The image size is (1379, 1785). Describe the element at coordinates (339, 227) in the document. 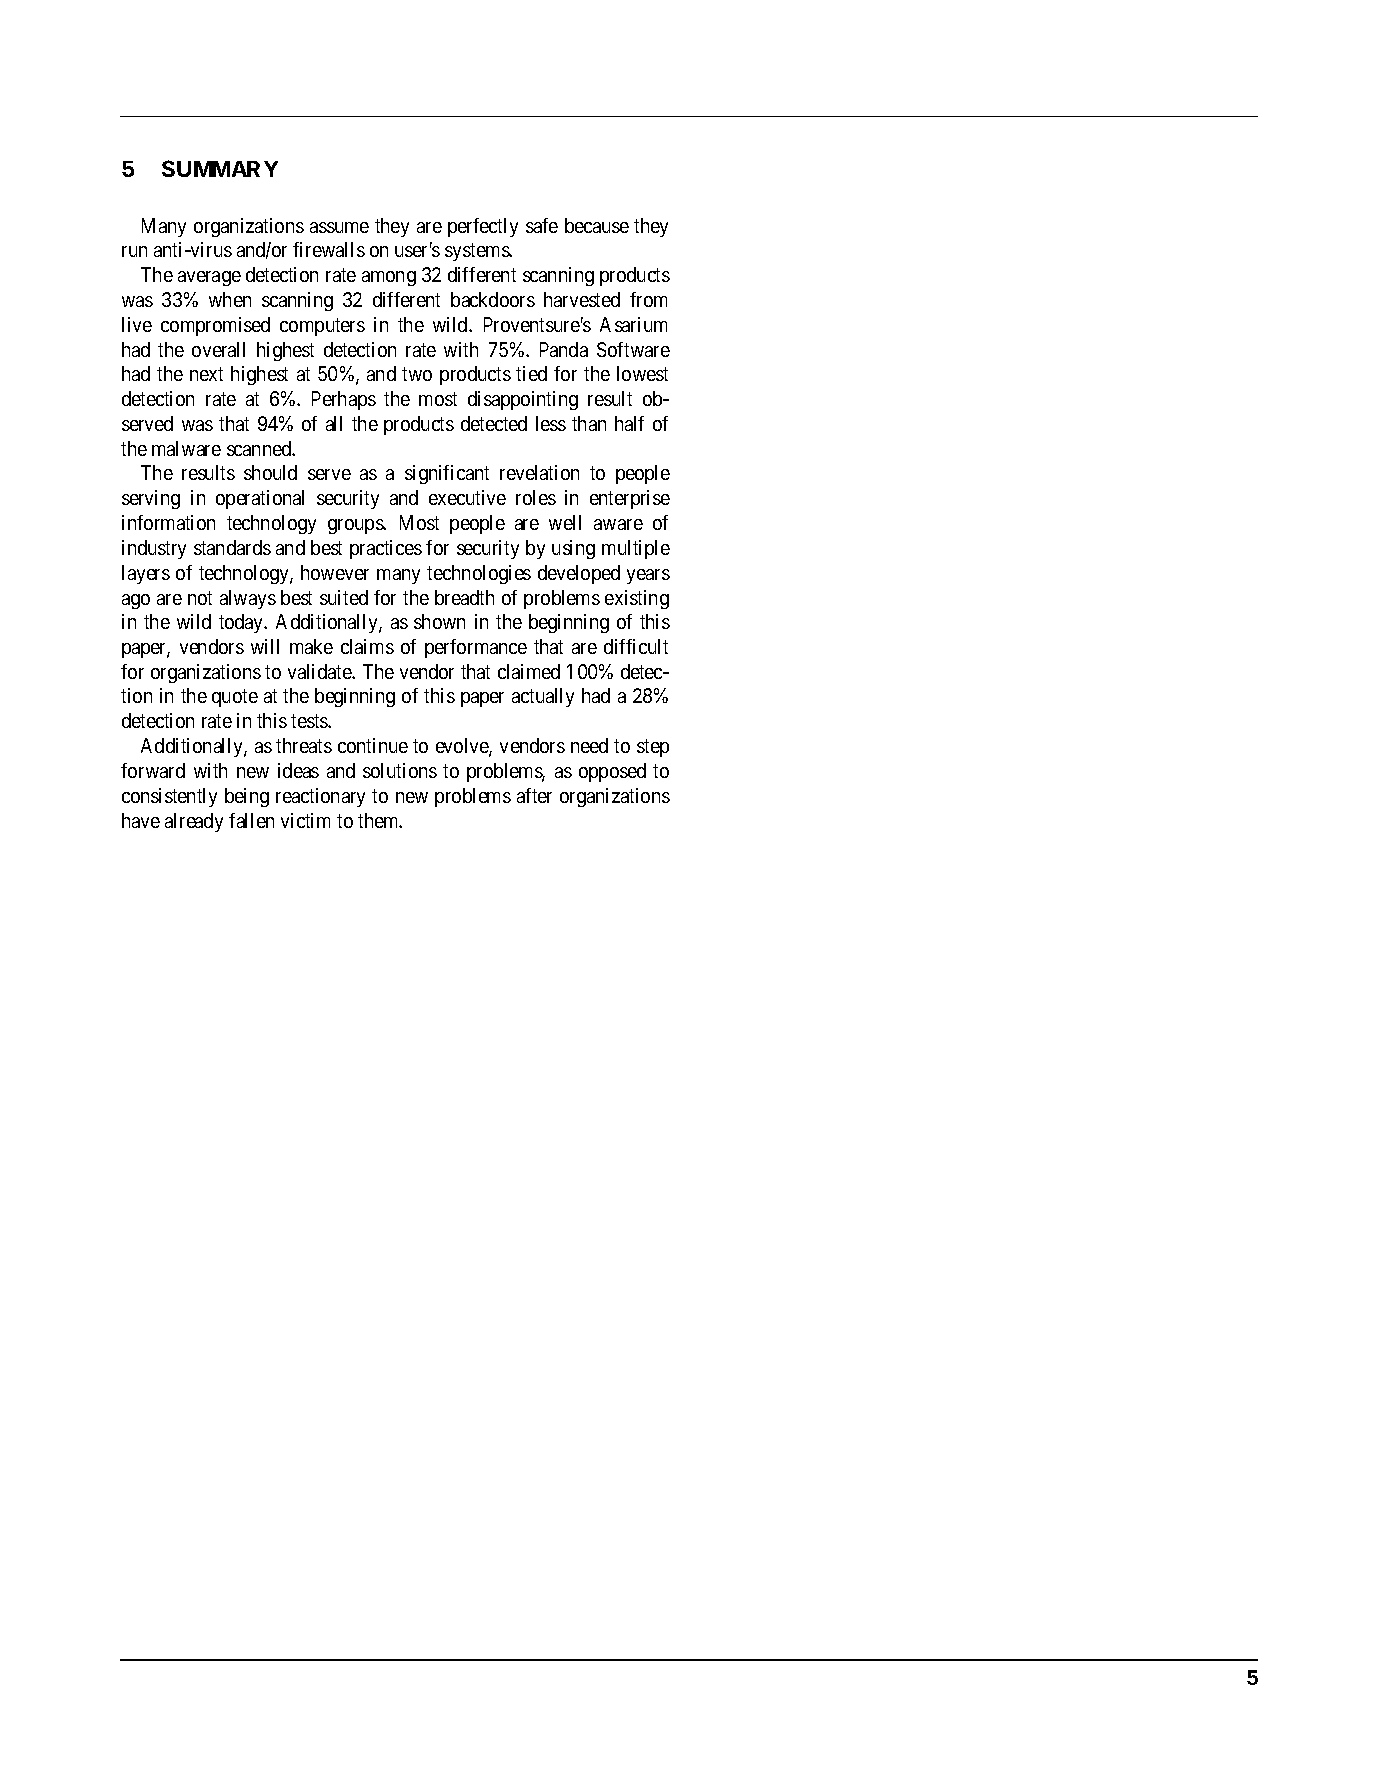

I see `assume` at that location.
